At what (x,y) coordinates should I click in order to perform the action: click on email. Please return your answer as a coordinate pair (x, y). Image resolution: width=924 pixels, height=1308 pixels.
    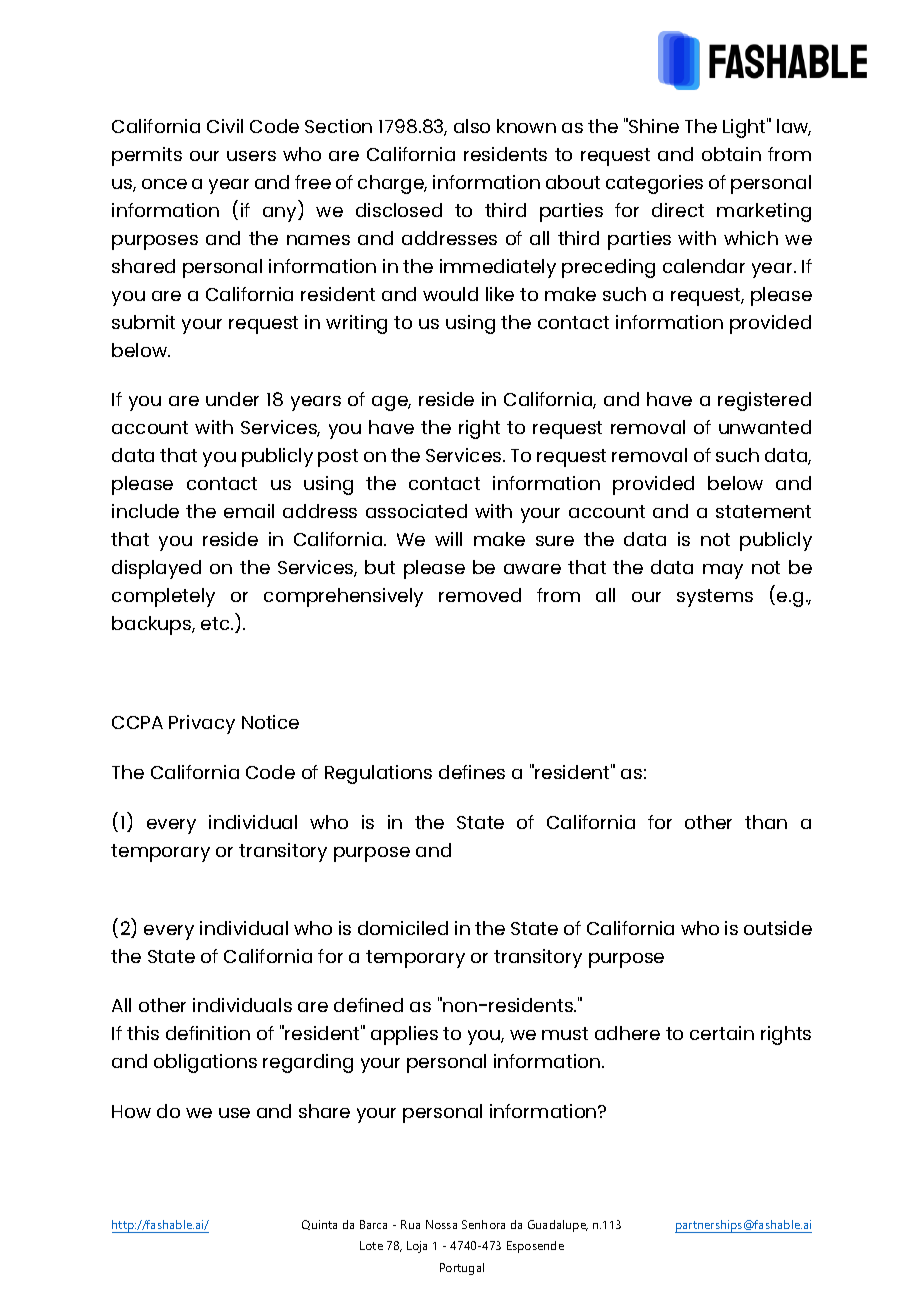
    Looking at the image, I should click on (249, 511).
